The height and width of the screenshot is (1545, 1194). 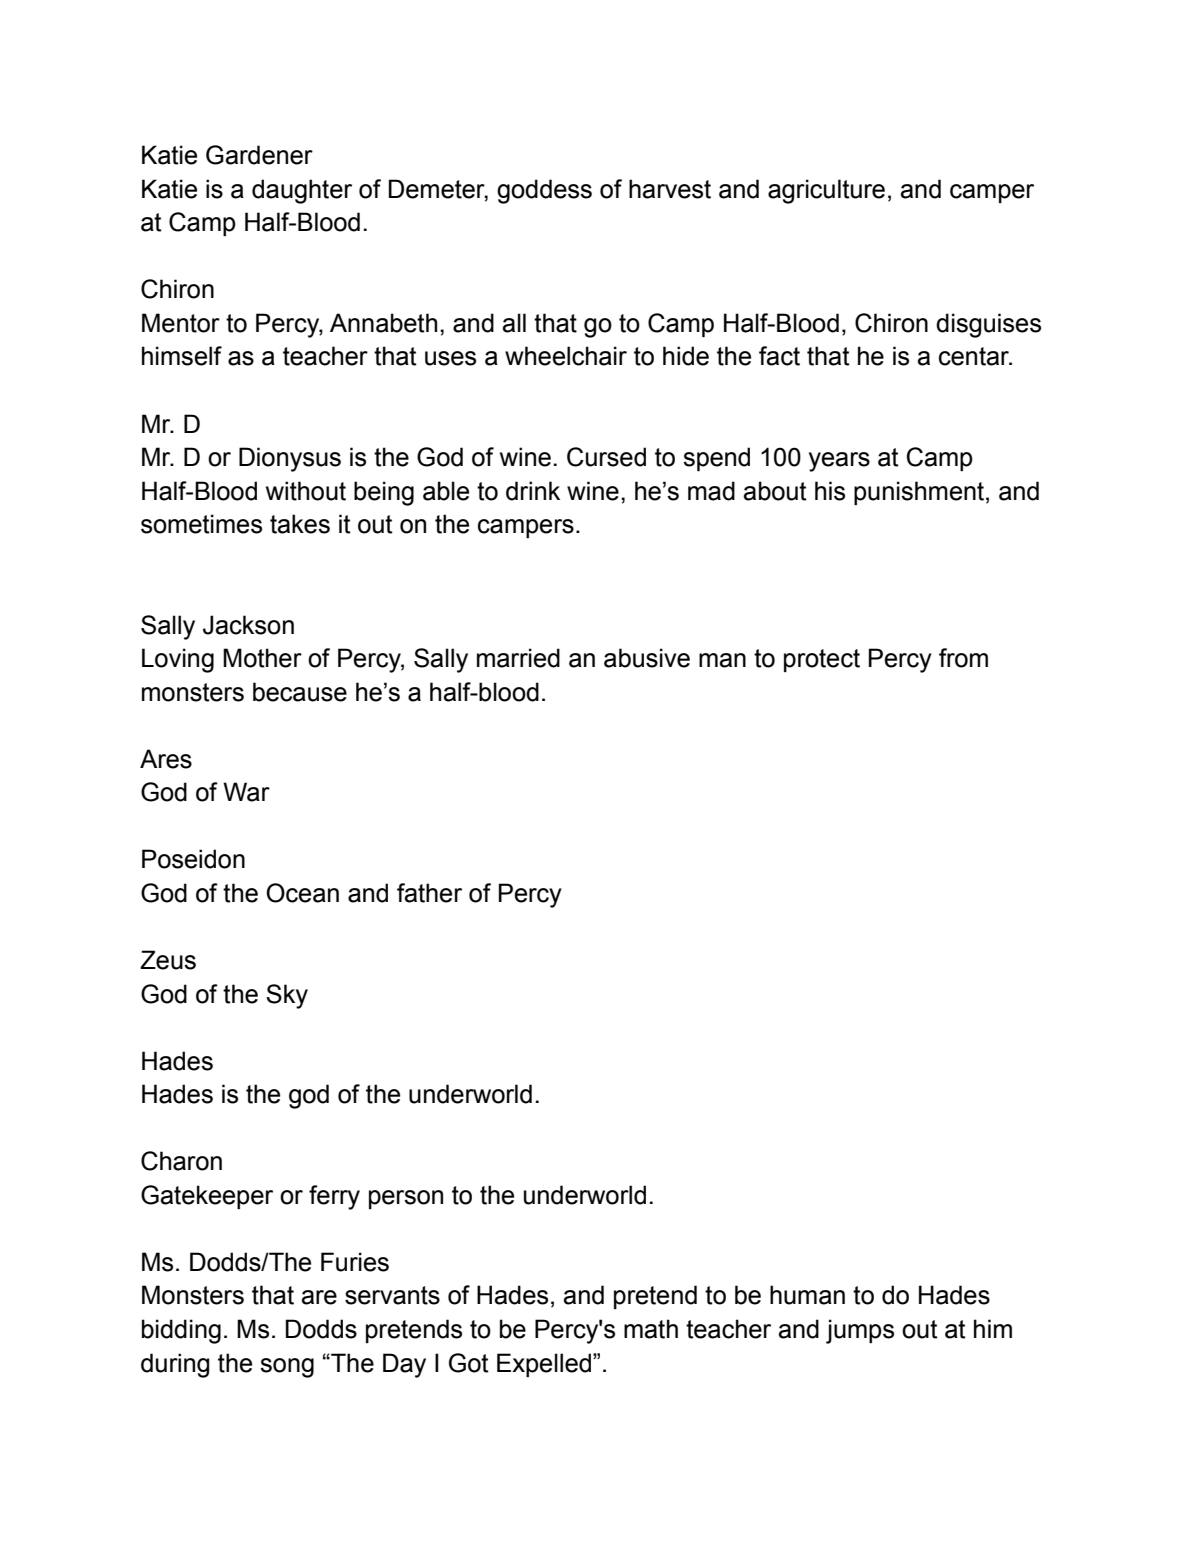 What do you see at coordinates (826, 191) in the screenshot?
I see `agriculture` at bounding box center [826, 191].
